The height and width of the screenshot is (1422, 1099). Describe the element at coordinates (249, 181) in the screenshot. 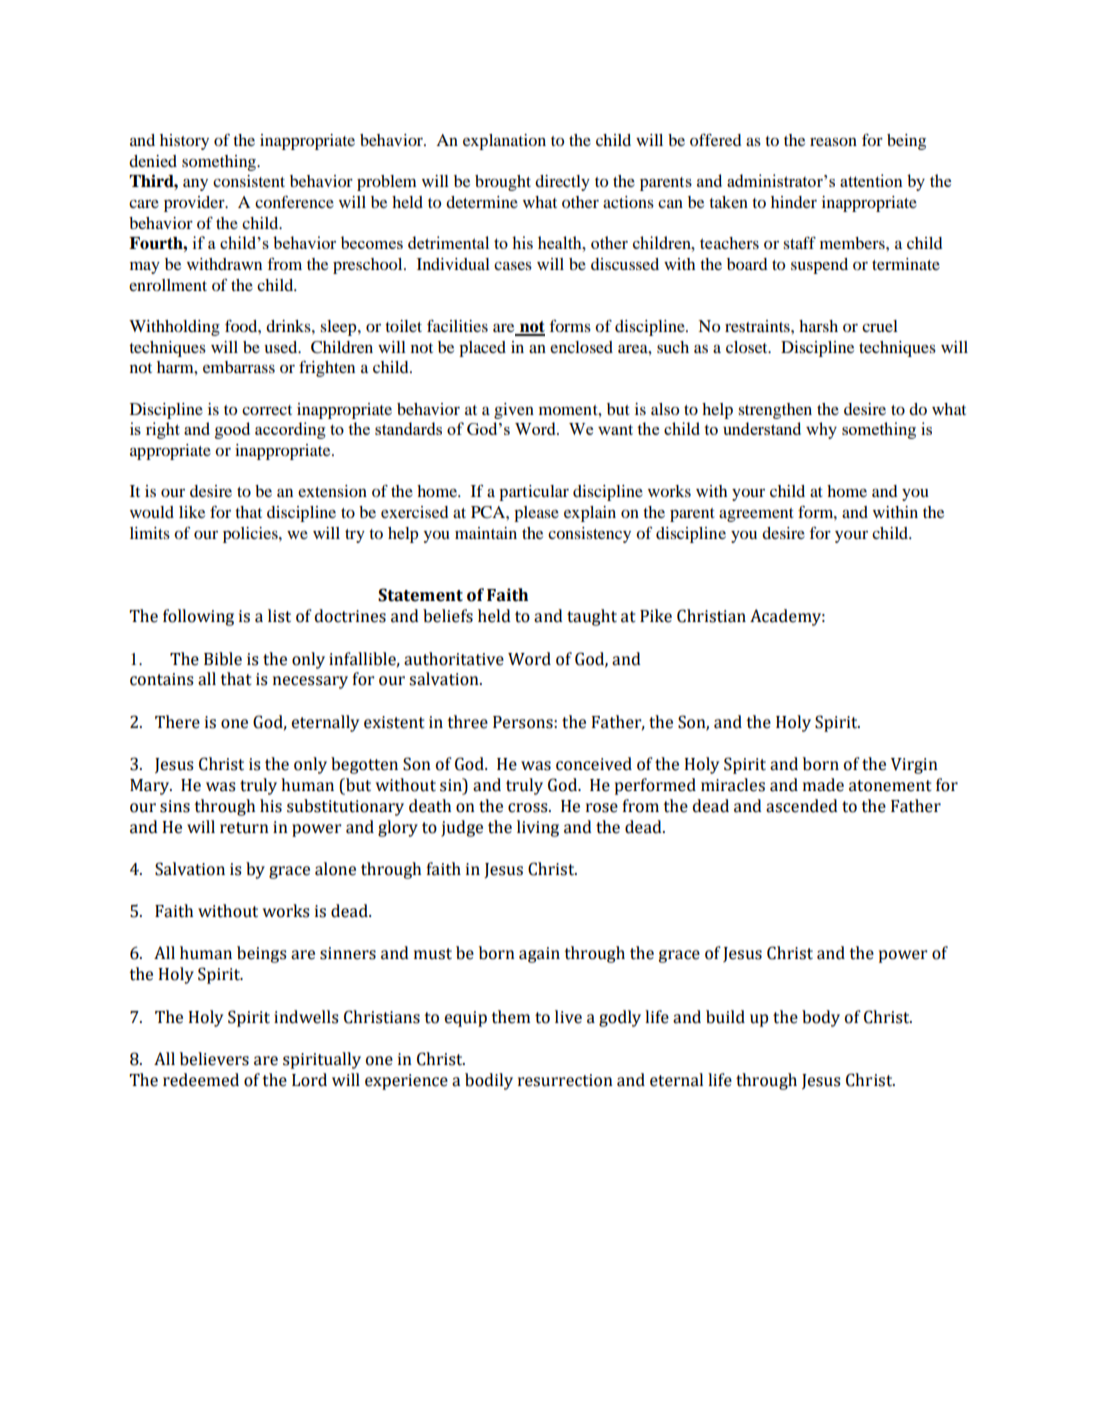

I see `consistent` at that location.
